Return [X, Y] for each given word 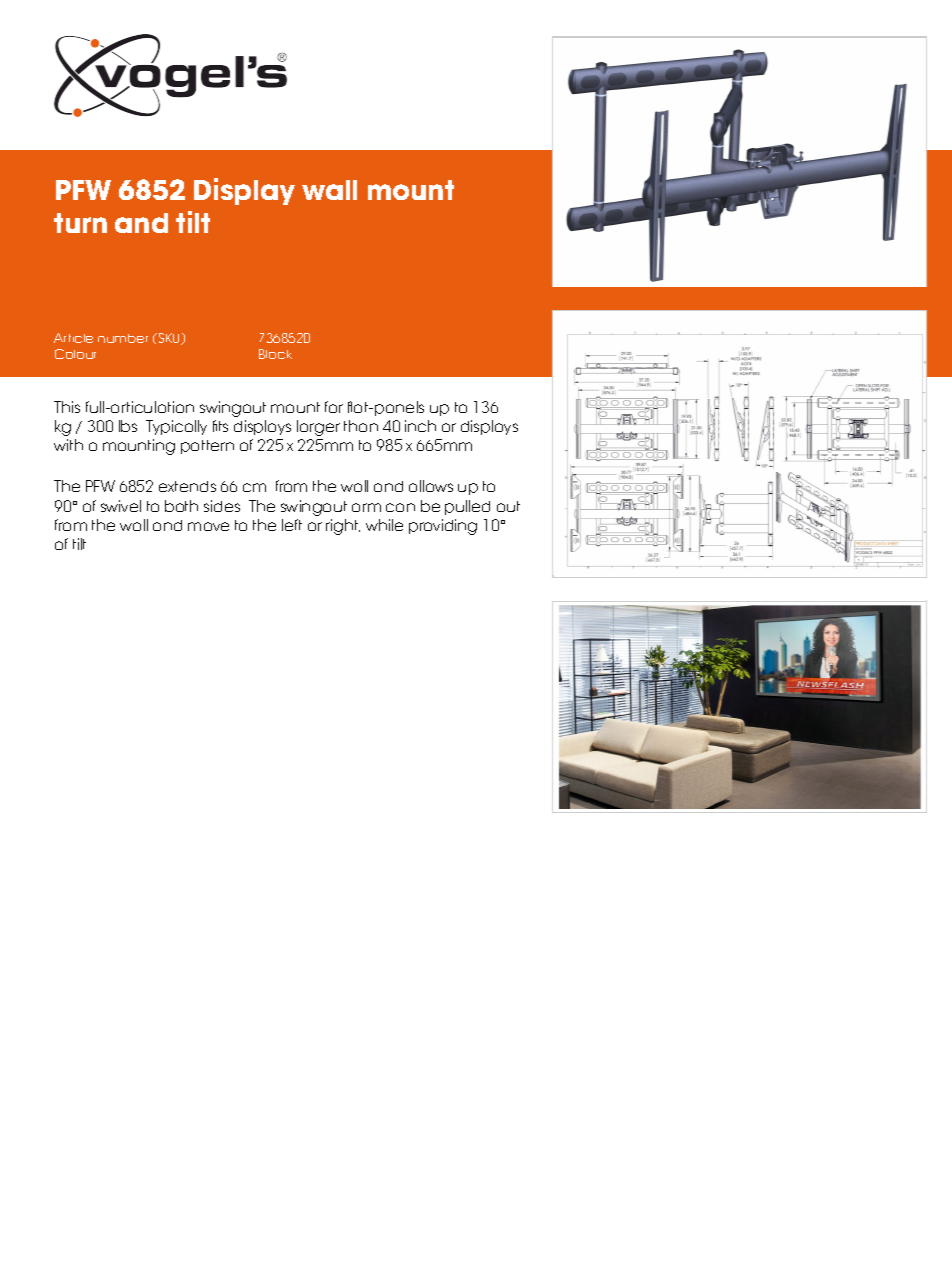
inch [420, 426]
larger [318, 428]
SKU [171, 339]
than [361, 426]
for [334, 407]
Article [73, 338]
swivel [121, 506]
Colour [75, 354]
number [123, 338]
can [400, 507]
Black [275, 354]
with [68, 445]
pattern [207, 447]
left [292, 525]
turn [80, 223]
